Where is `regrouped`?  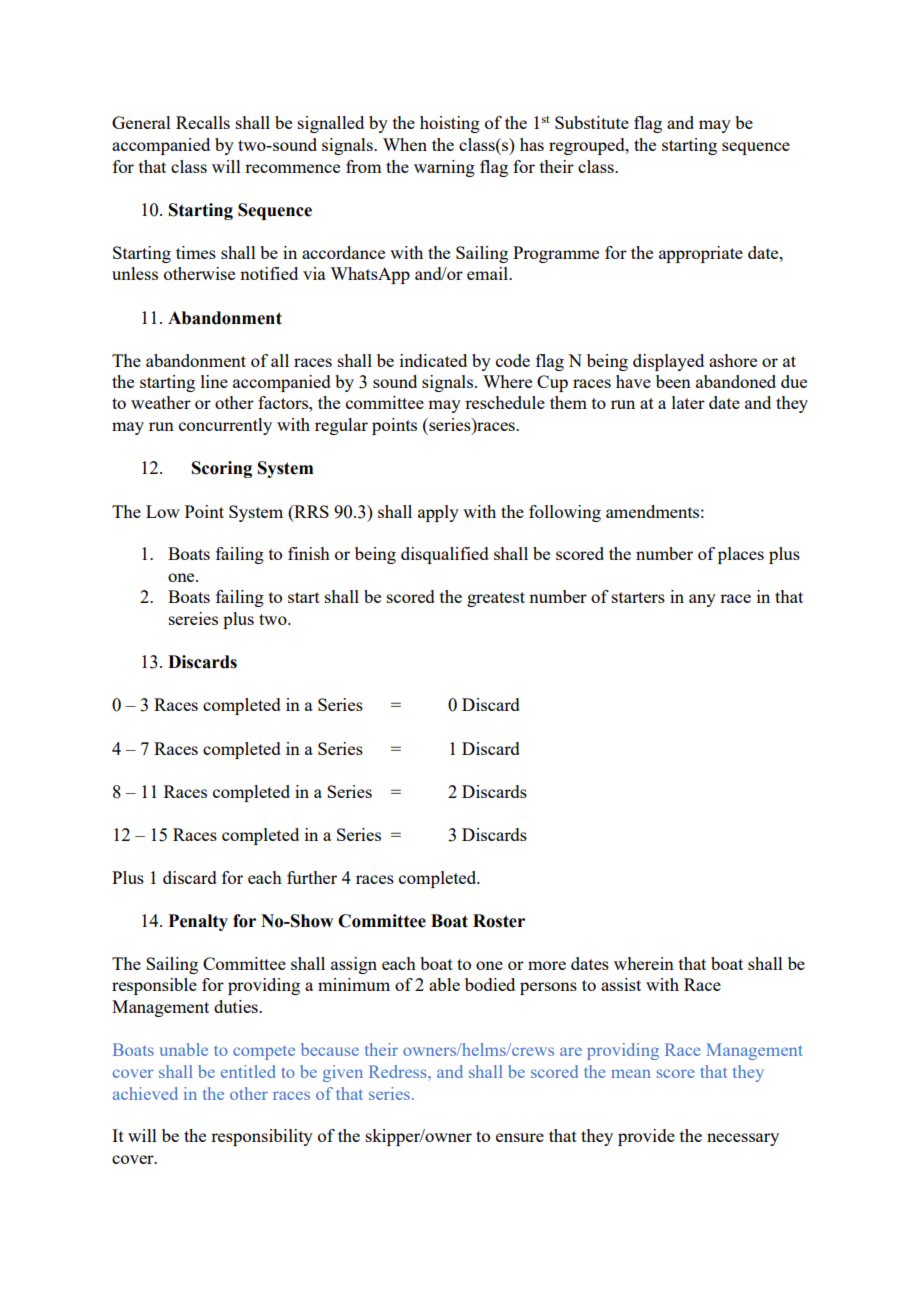 regrouped is located at coordinates (588, 146).
